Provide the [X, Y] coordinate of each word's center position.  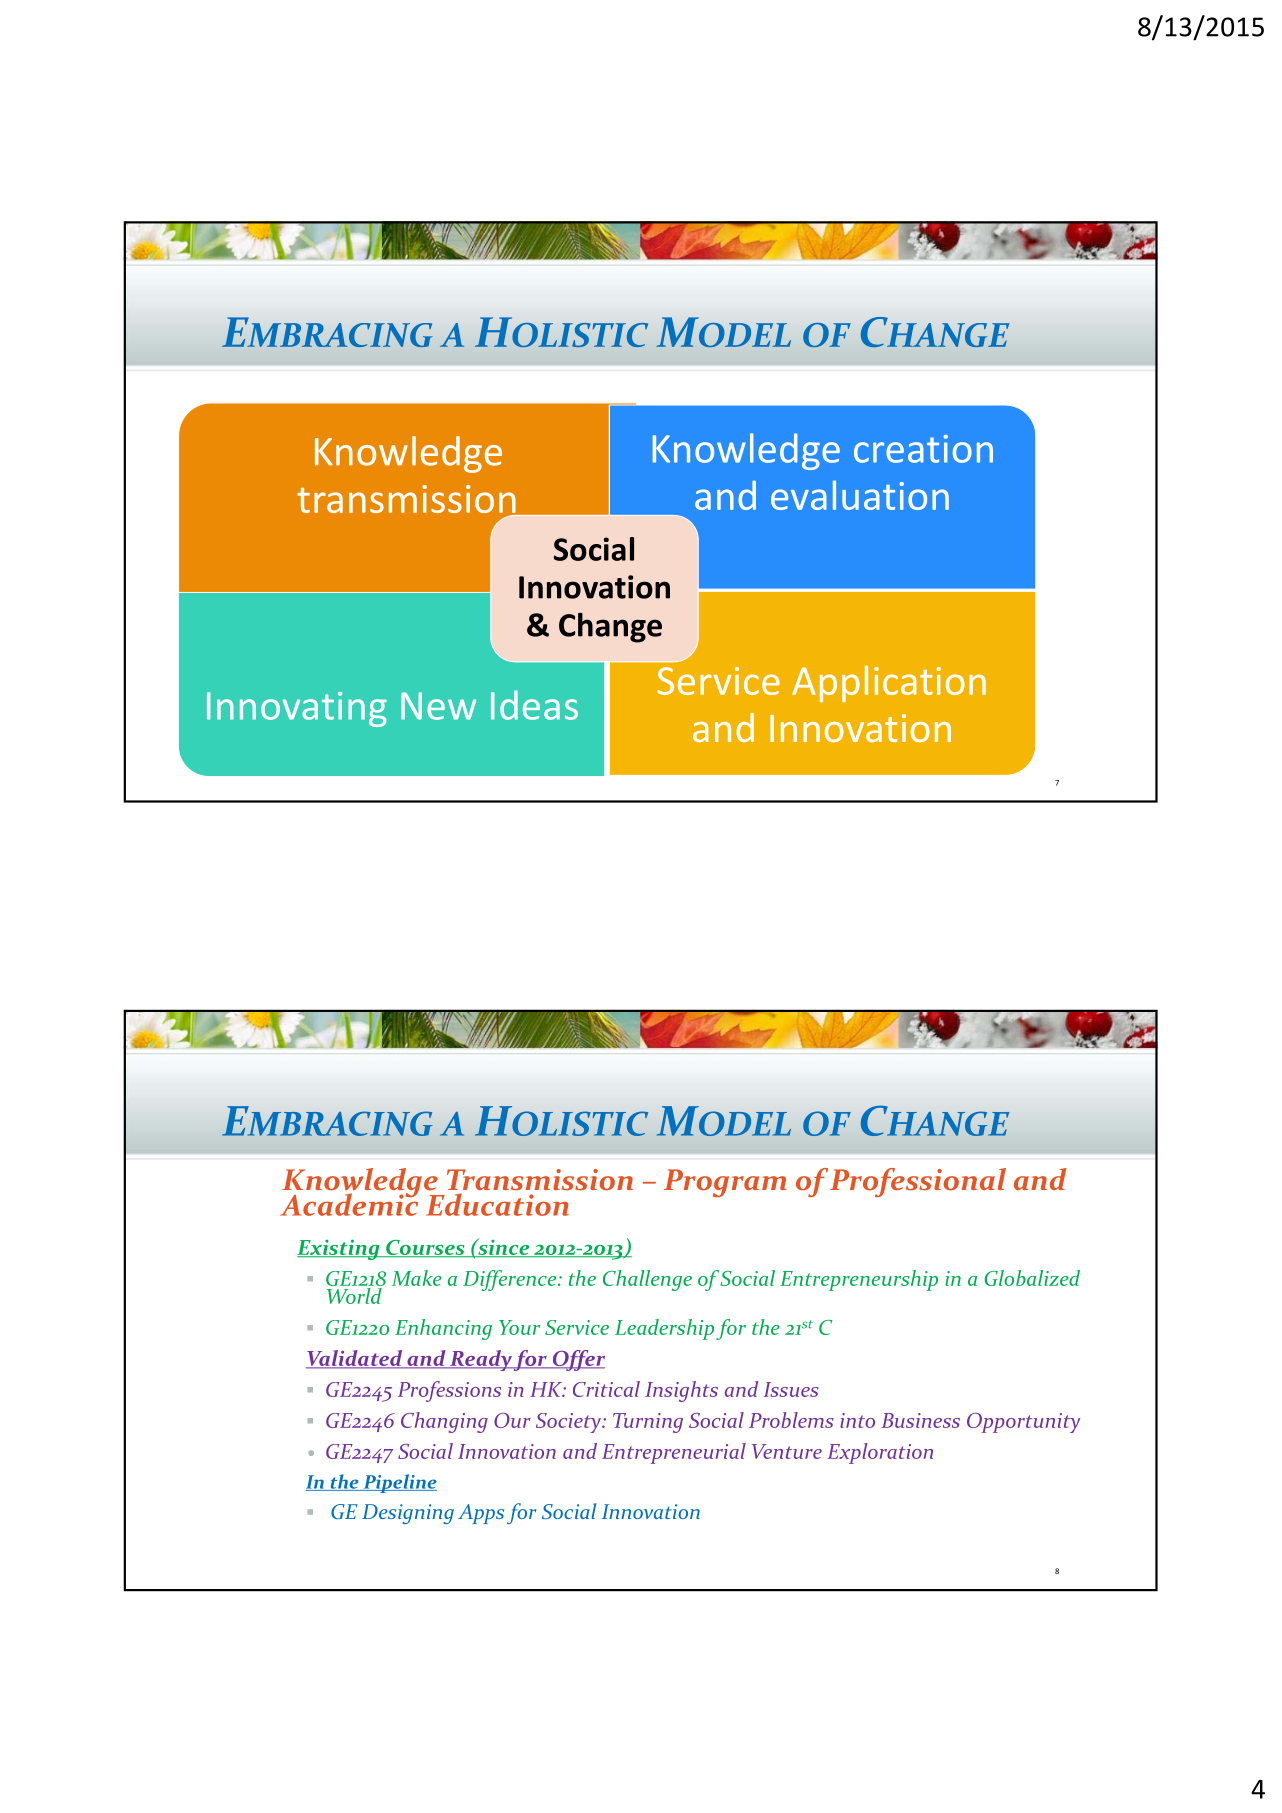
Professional [918, 1182]
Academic [349, 1203]
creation [923, 449]
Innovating [297, 709]
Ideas [534, 705]
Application [889, 683]
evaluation [860, 495]
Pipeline [399, 1483]
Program [725, 1183]
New [438, 706]
